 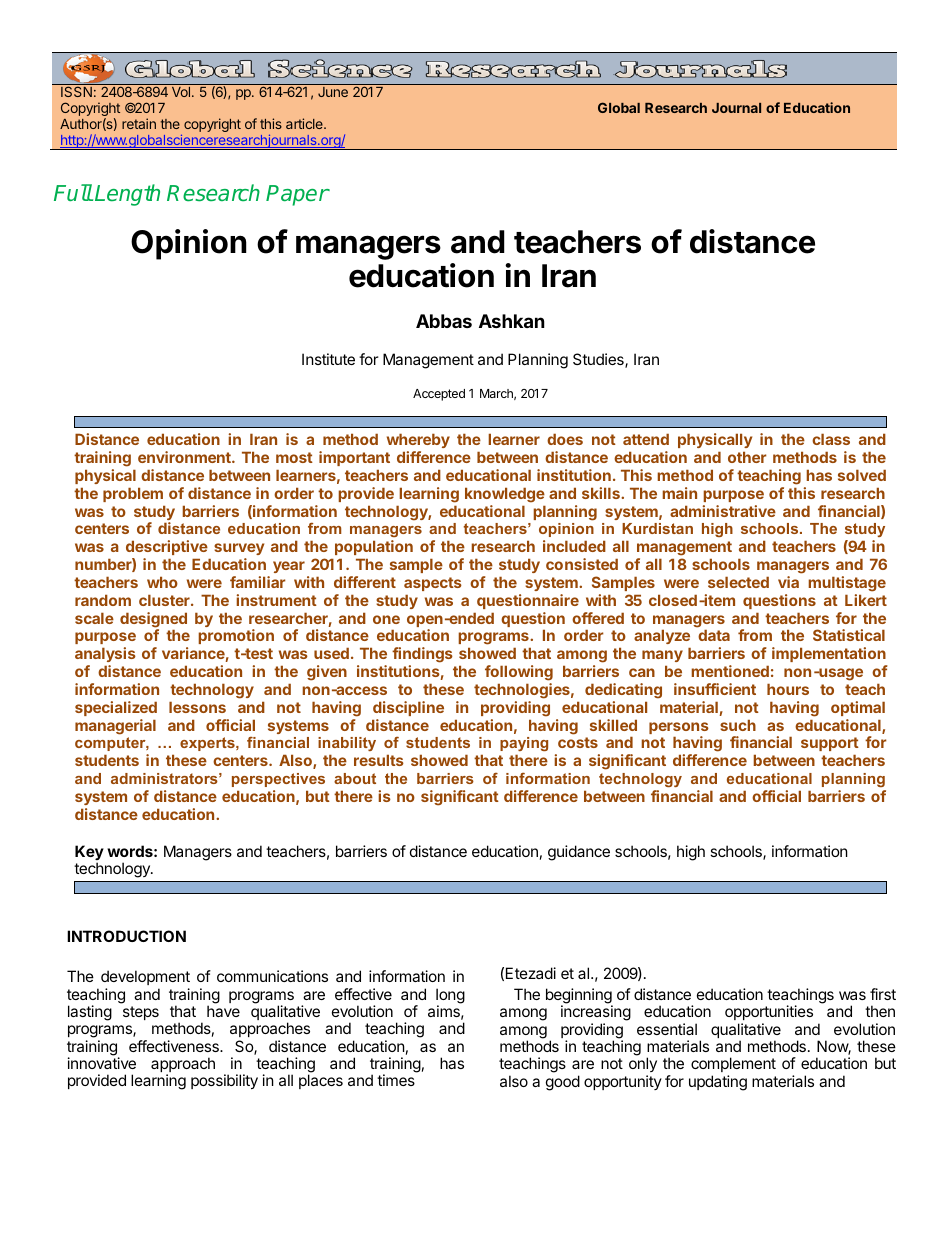 What do you see at coordinates (788, 582) in the page?
I see `via` at bounding box center [788, 582].
